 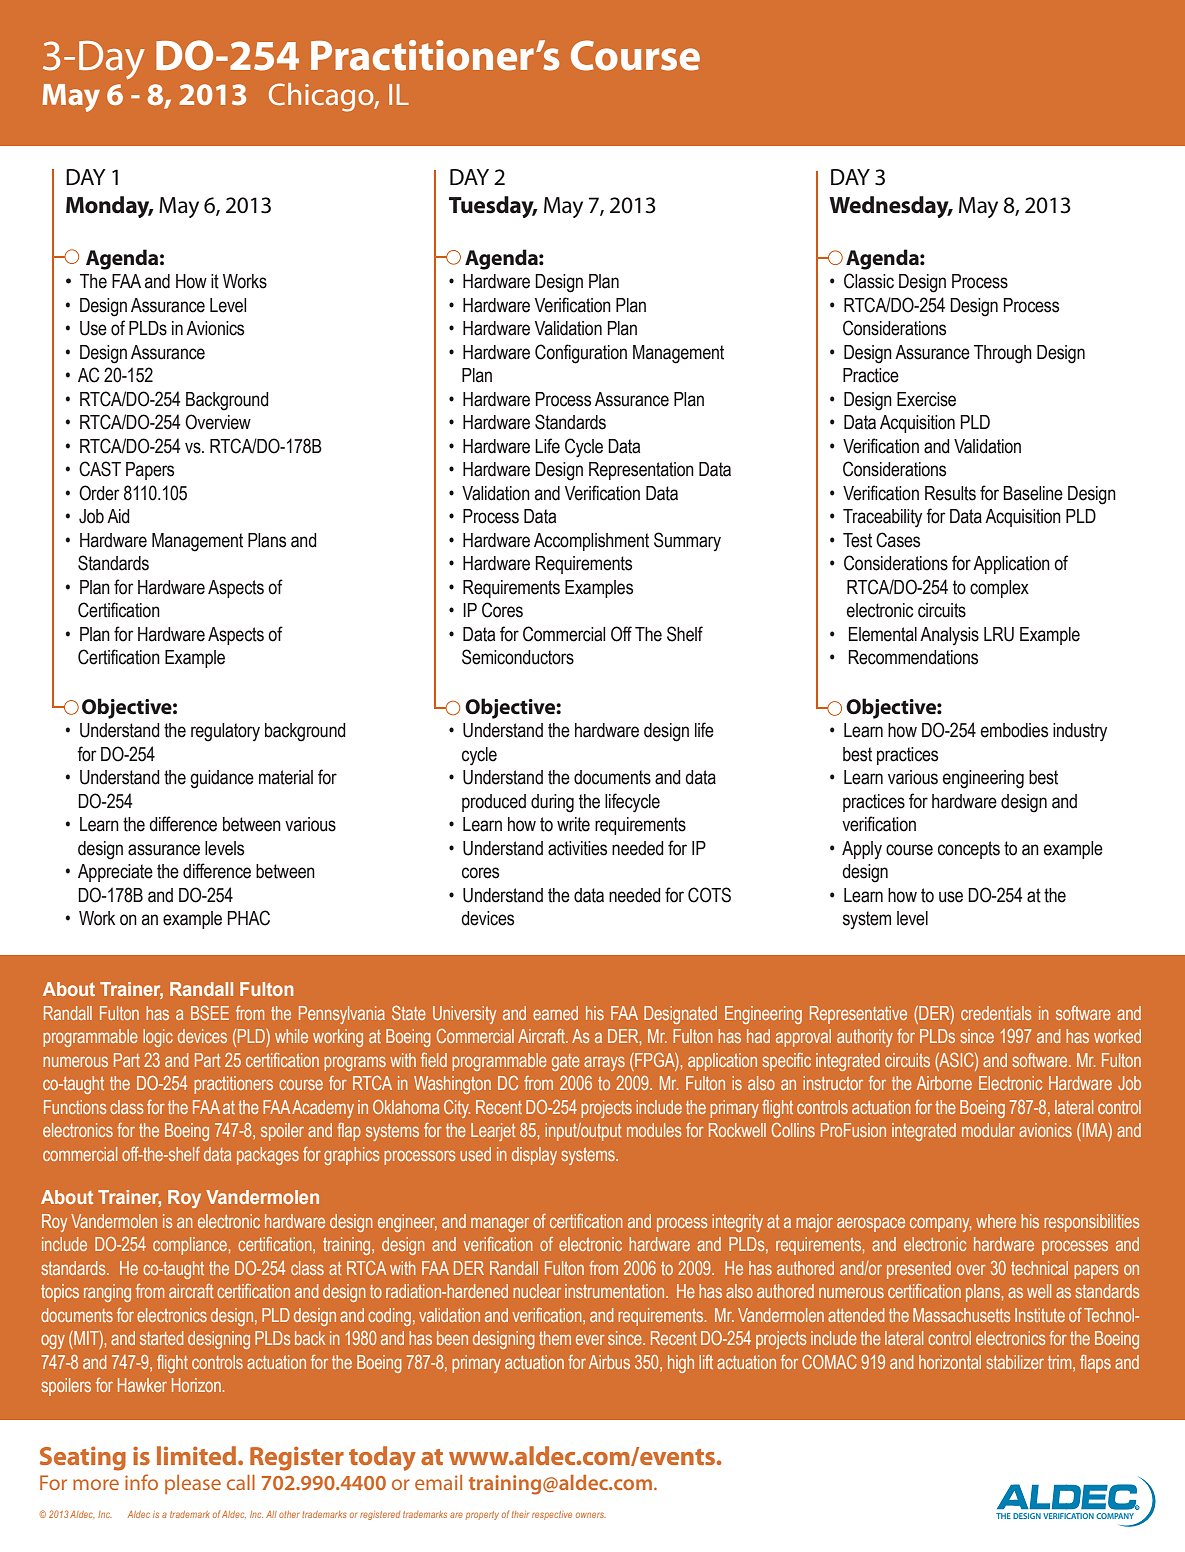 I want to click on regulatory, so click(x=225, y=732).
